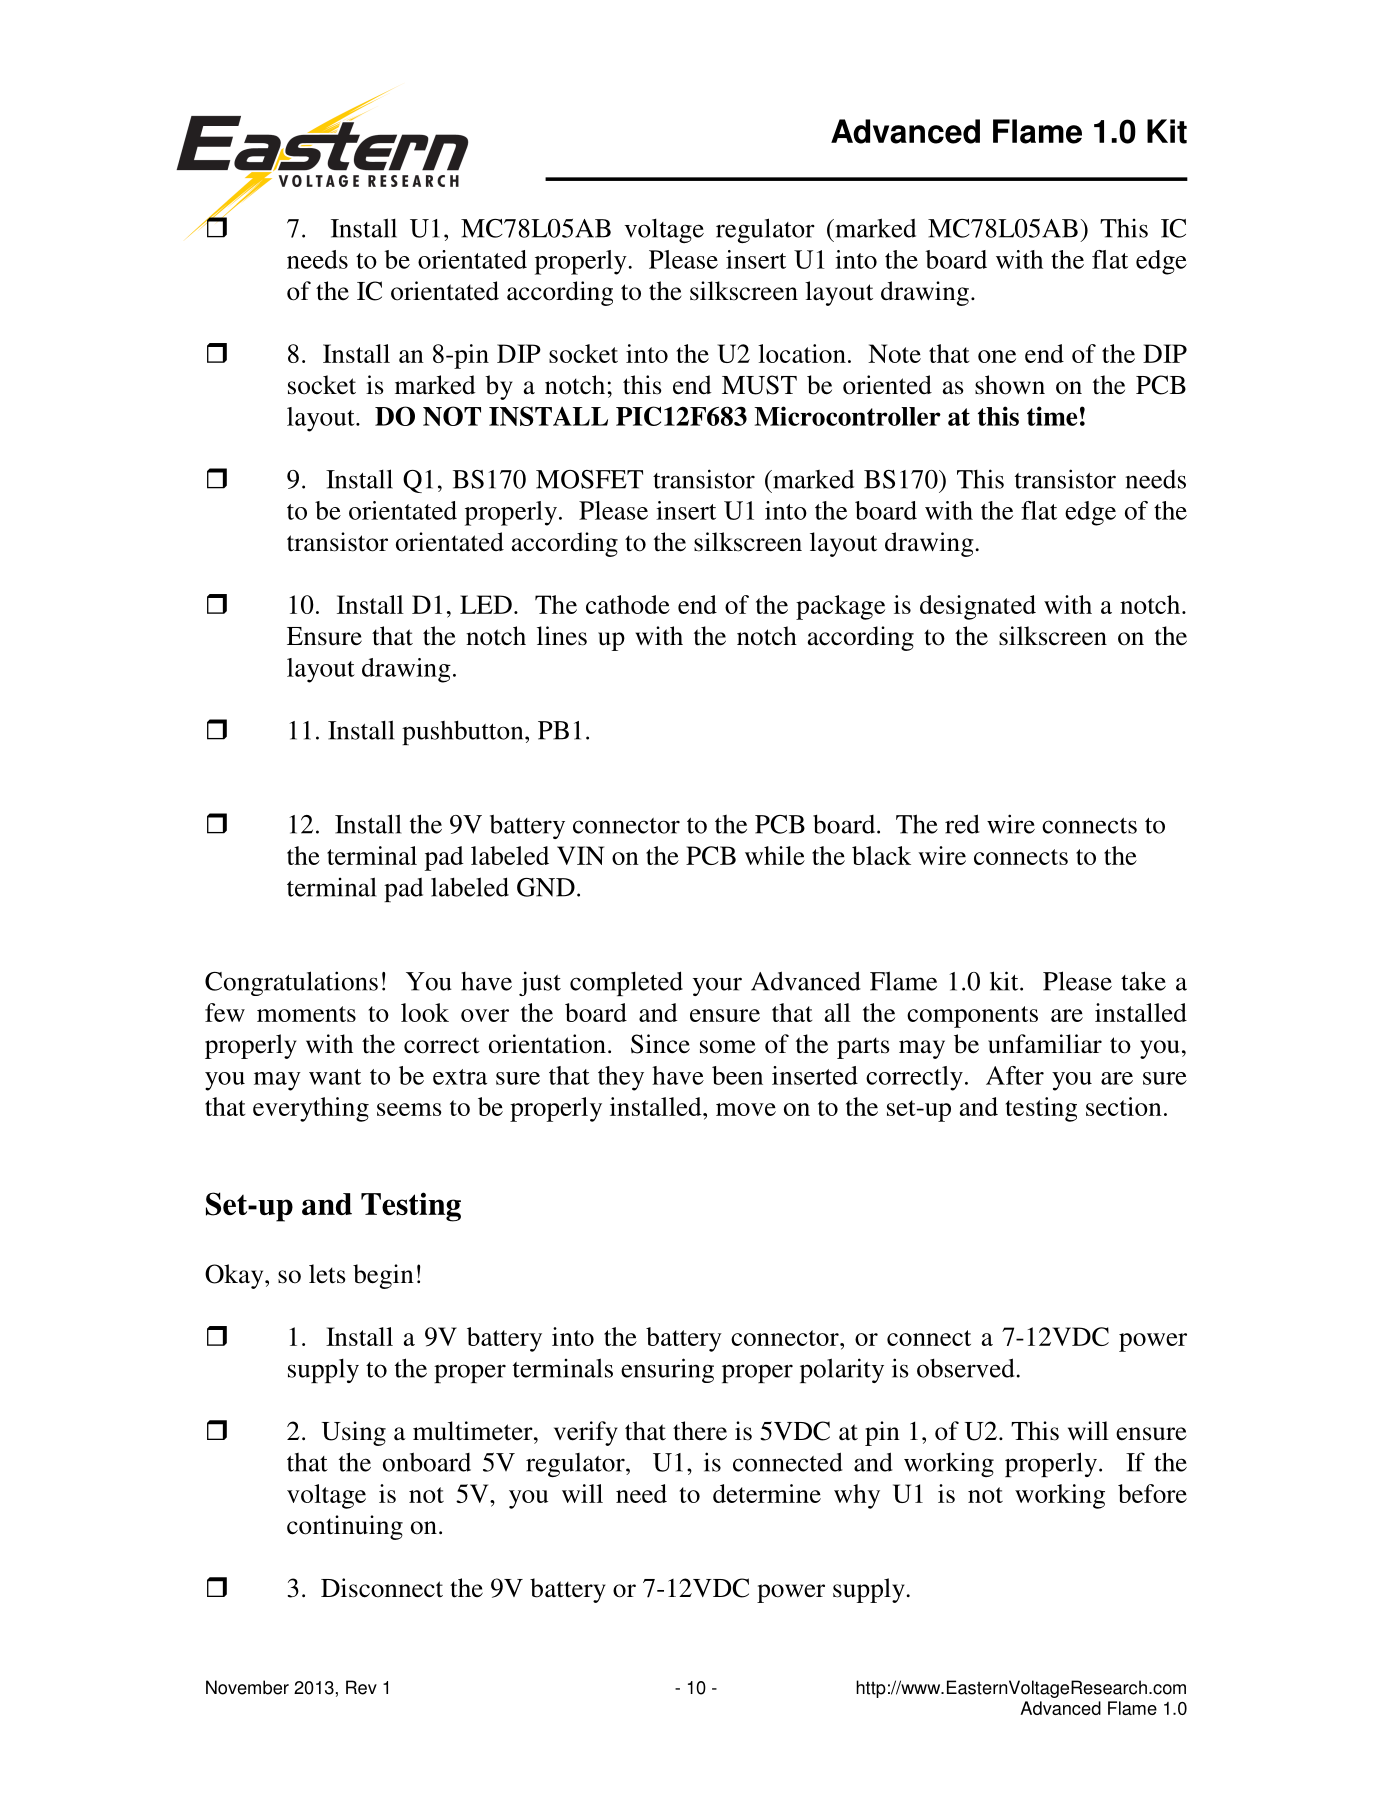 Image resolution: width=1392 pixels, height=1801 pixels. What do you see at coordinates (1010, 385) in the page?
I see `shown` at bounding box center [1010, 385].
